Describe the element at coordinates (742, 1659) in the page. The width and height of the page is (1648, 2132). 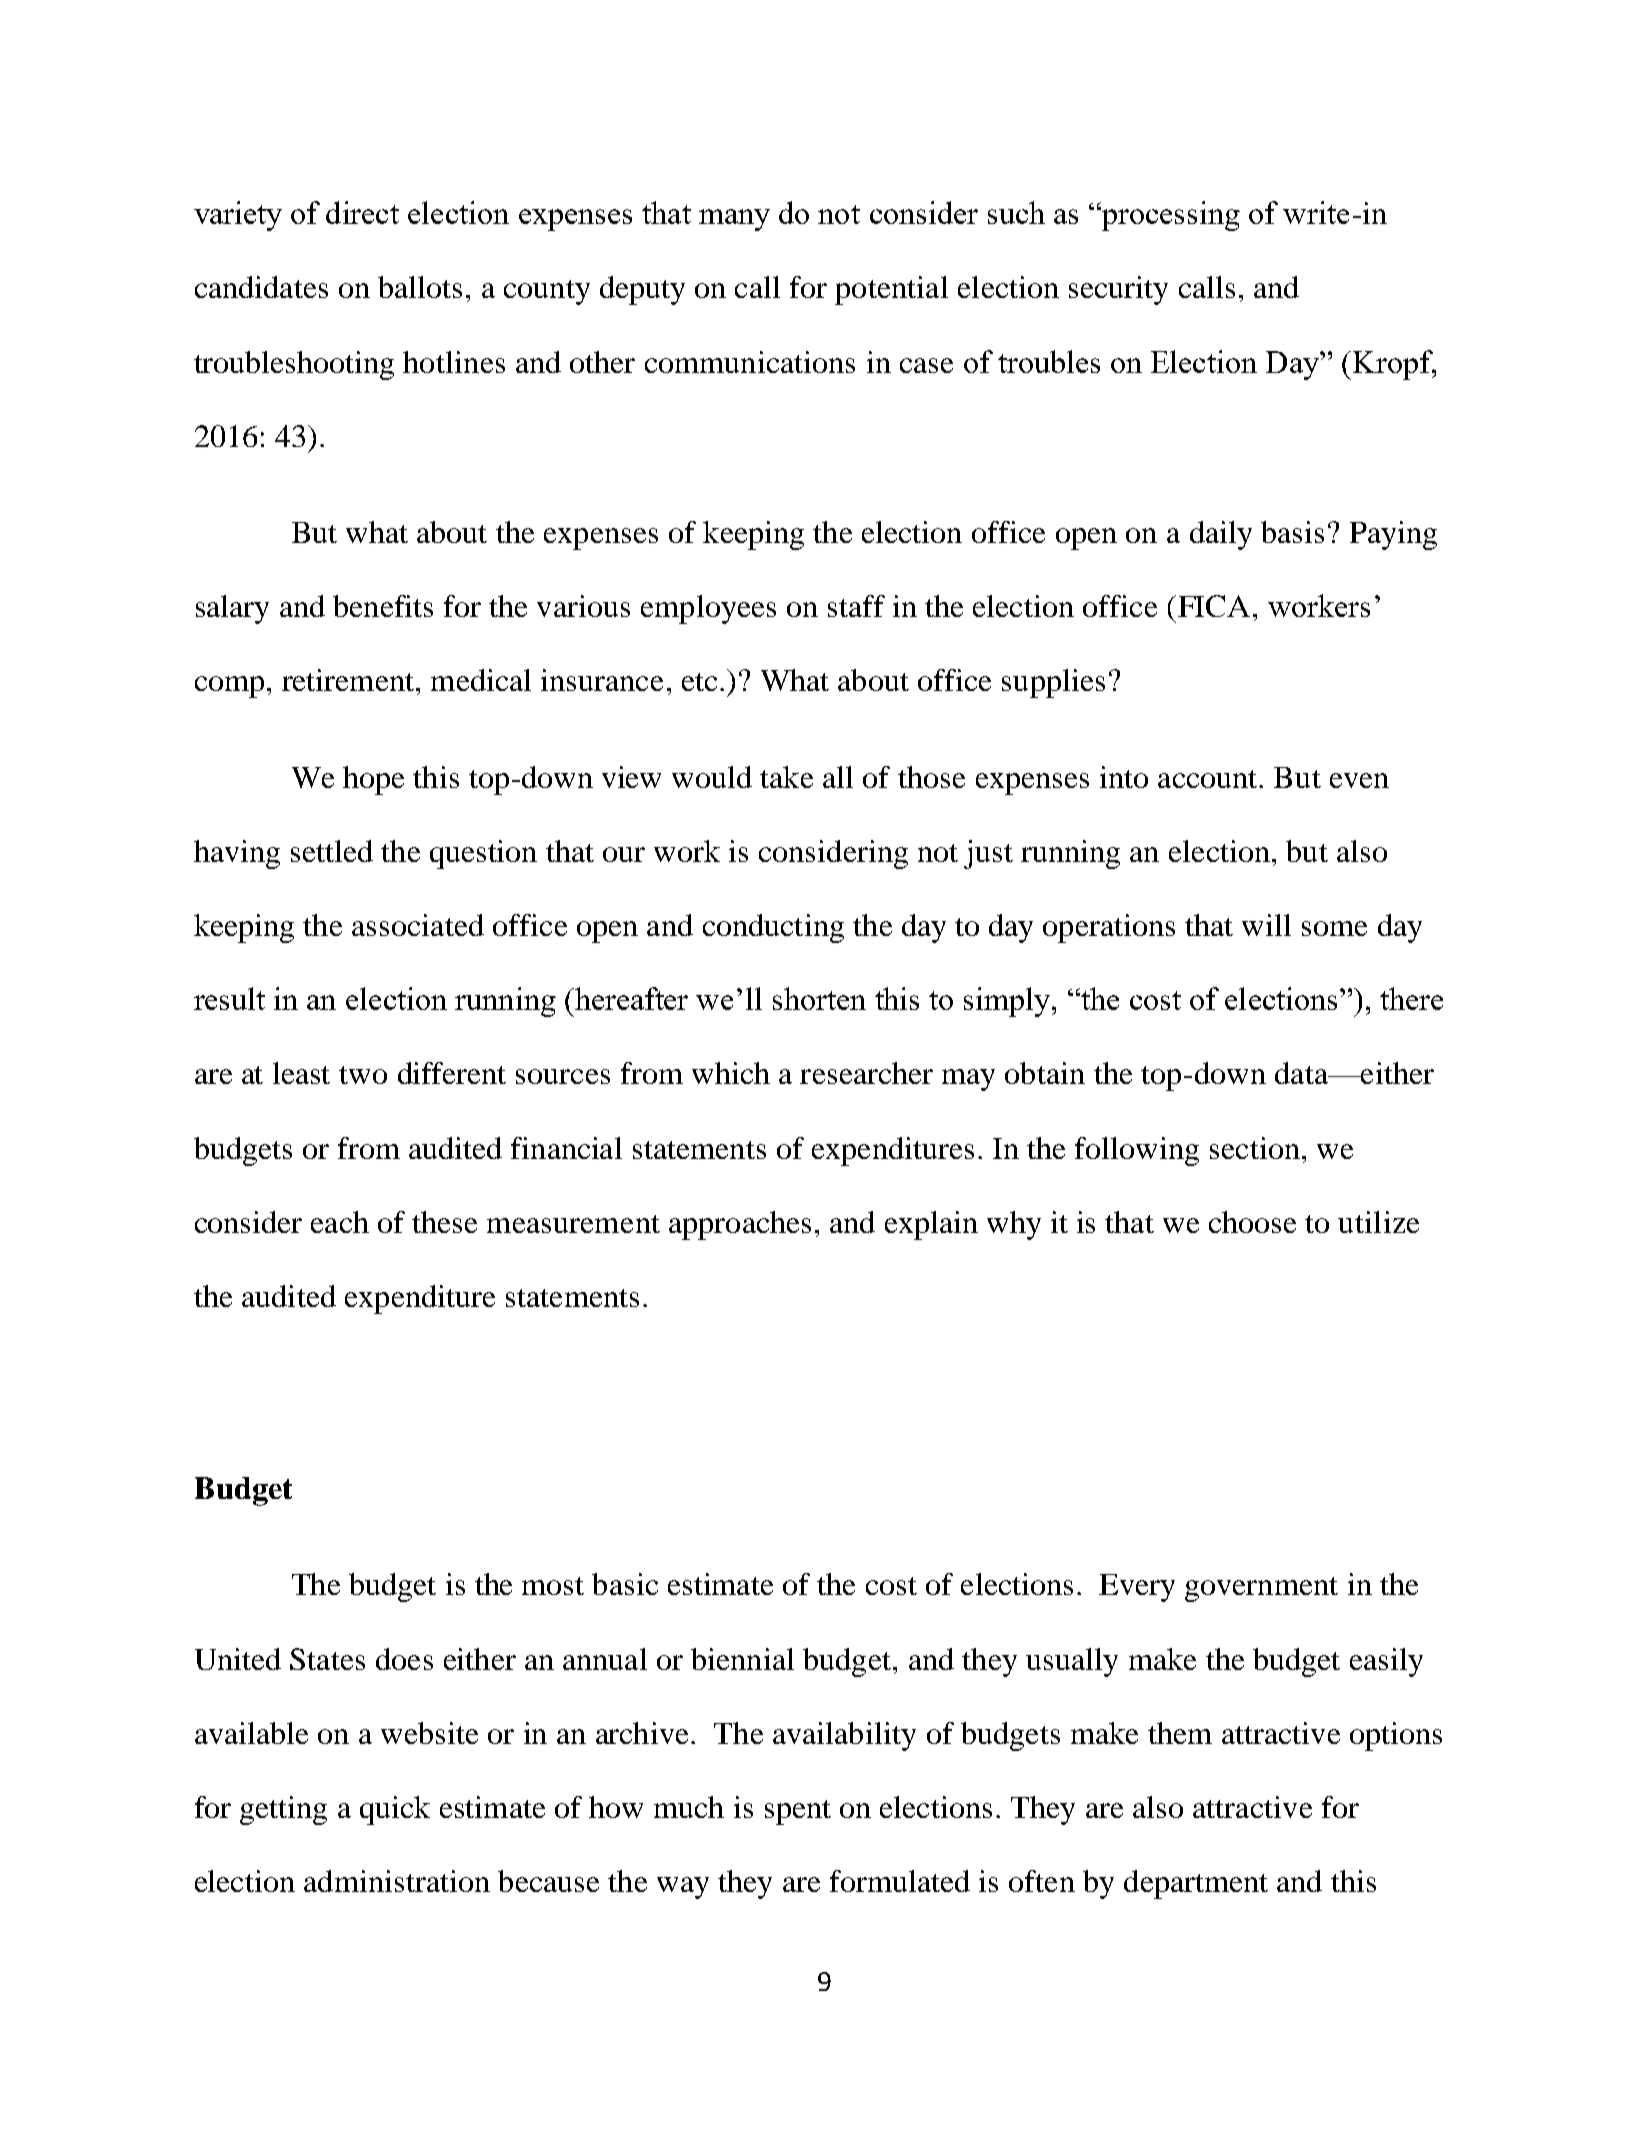
I see `biennial` at that location.
